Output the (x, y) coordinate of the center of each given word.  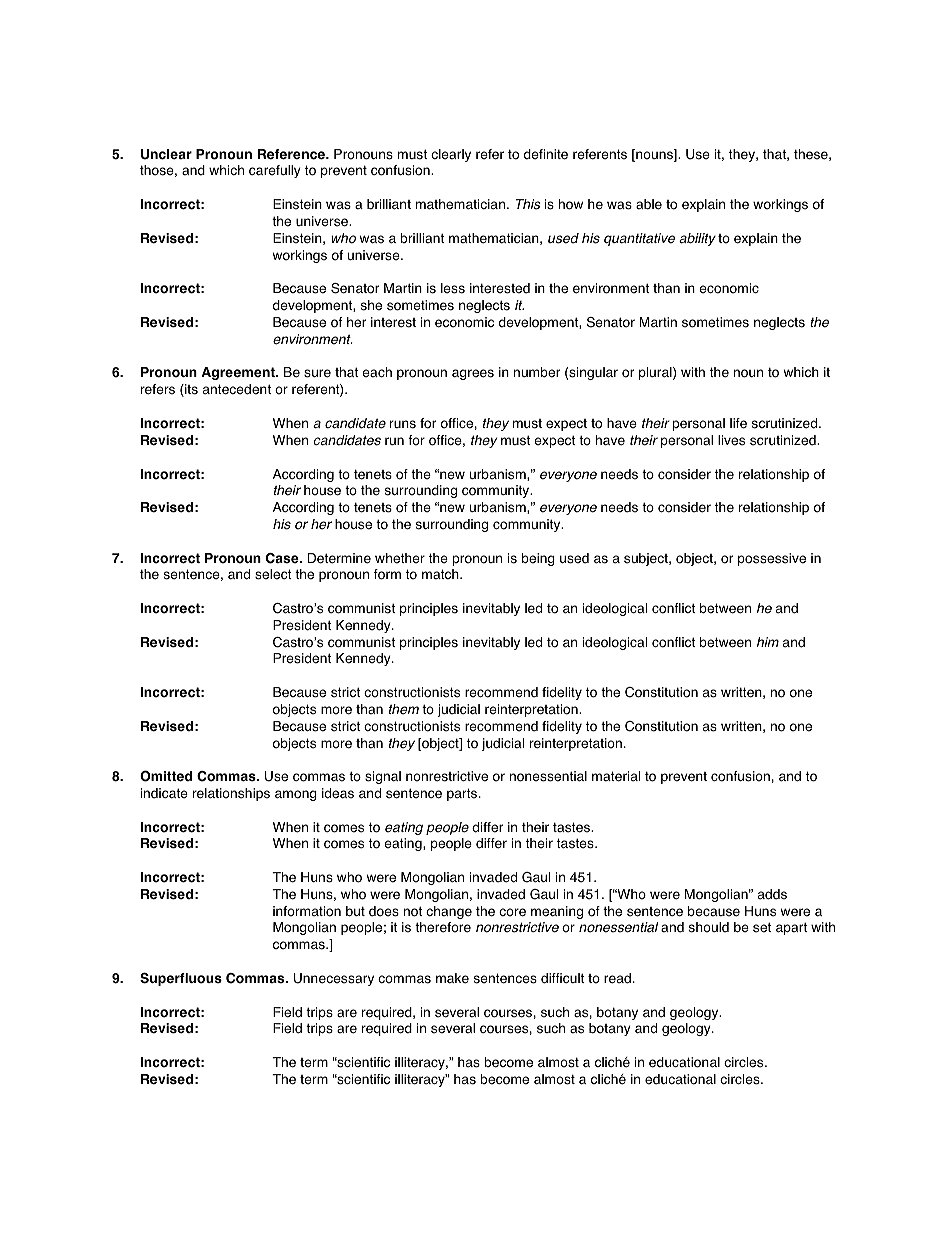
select (273, 574)
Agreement (239, 373)
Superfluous (181, 979)
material (616, 776)
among (296, 795)
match (441, 574)
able (649, 204)
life (738, 423)
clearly (451, 155)
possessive (772, 559)
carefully (275, 171)
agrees (473, 374)
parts (463, 794)
